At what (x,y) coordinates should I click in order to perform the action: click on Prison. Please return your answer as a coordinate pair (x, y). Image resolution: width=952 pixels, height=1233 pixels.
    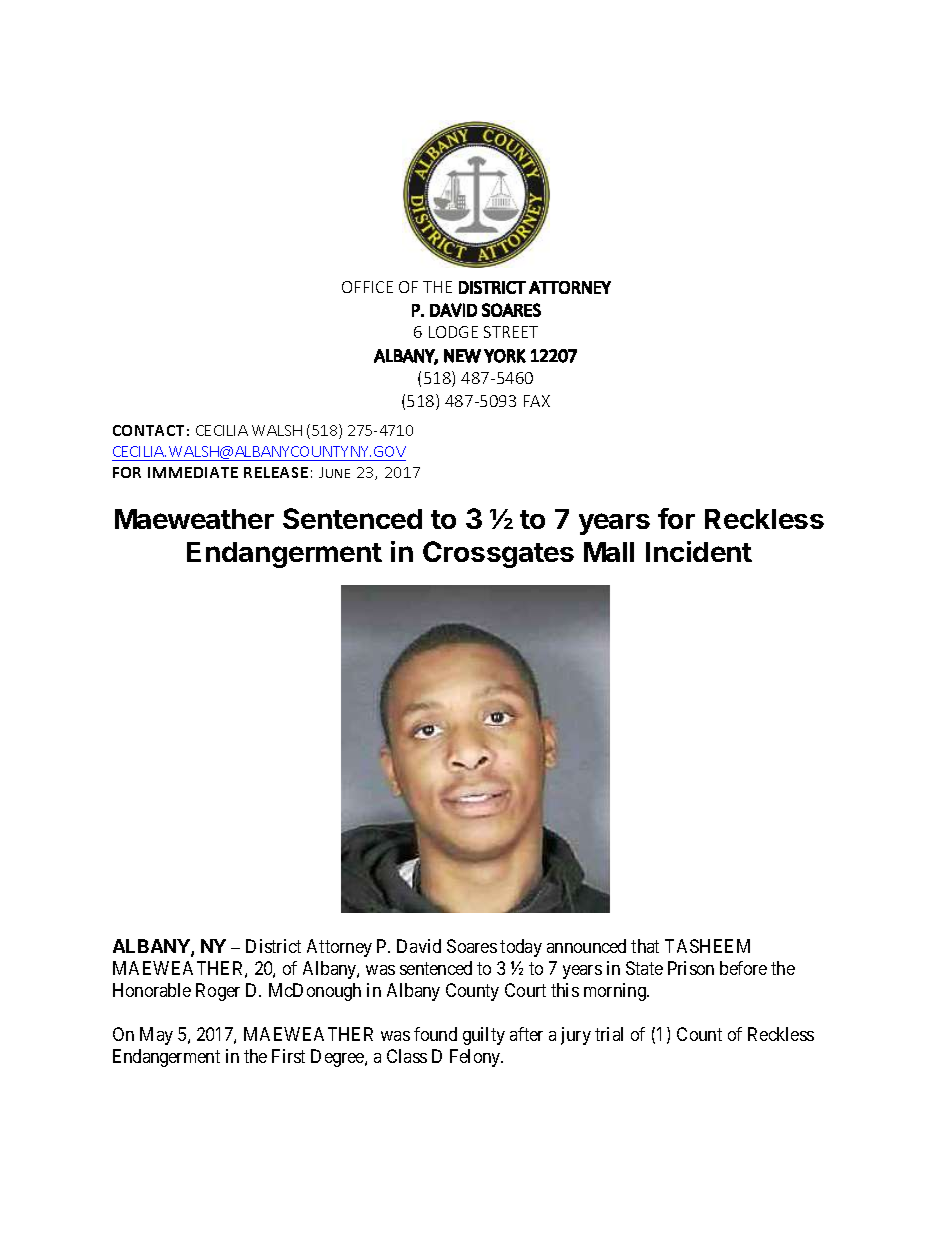
    Looking at the image, I should click on (691, 968).
